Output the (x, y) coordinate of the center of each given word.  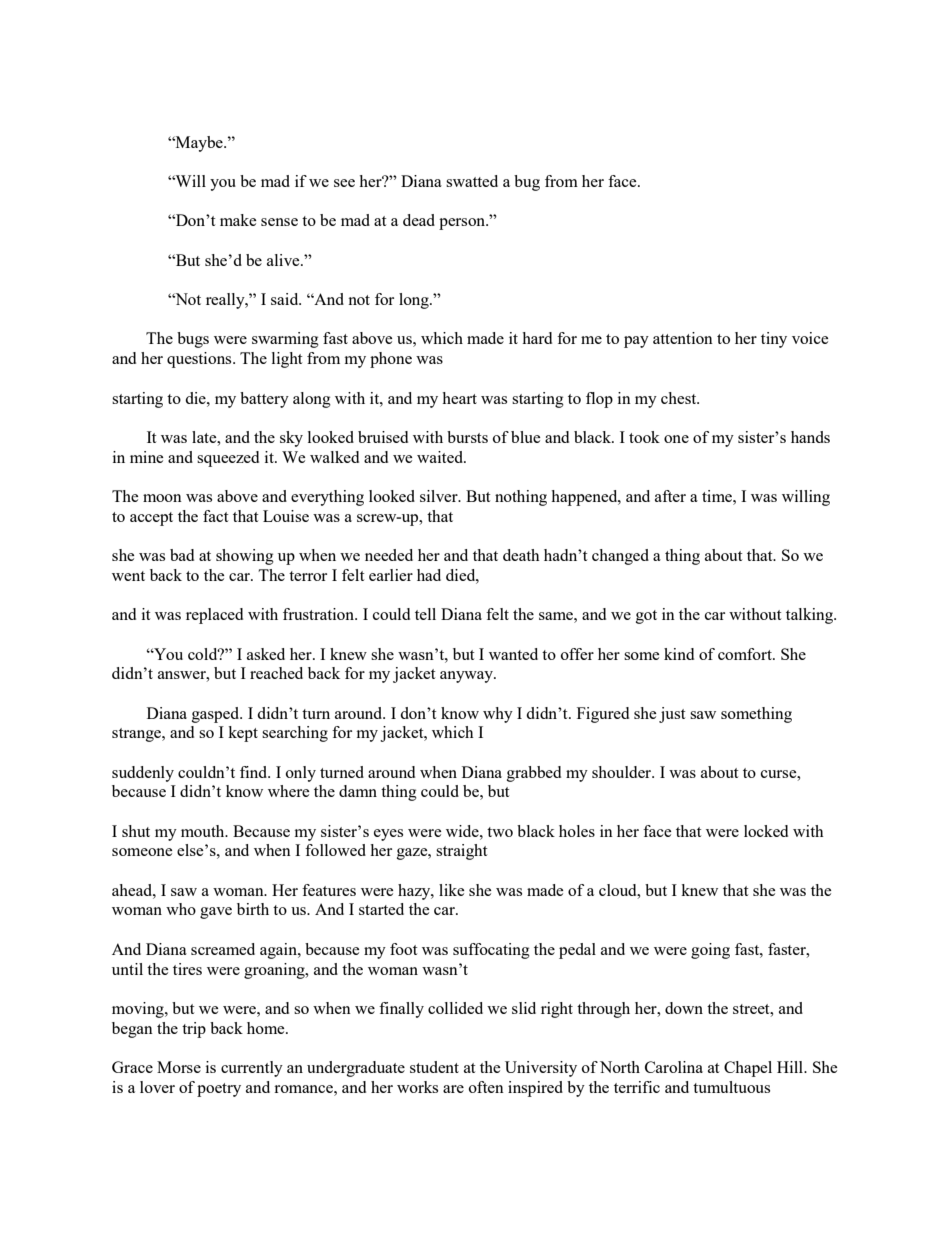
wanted (513, 654)
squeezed (228, 459)
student (434, 1067)
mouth (204, 831)
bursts (467, 437)
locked (766, 831)
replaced (214, 616)
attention (683, 338)
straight (461, 852)
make (238, 220)
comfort (746, 654)
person (463, 224)
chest (680, 398)
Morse (179, 1067)
